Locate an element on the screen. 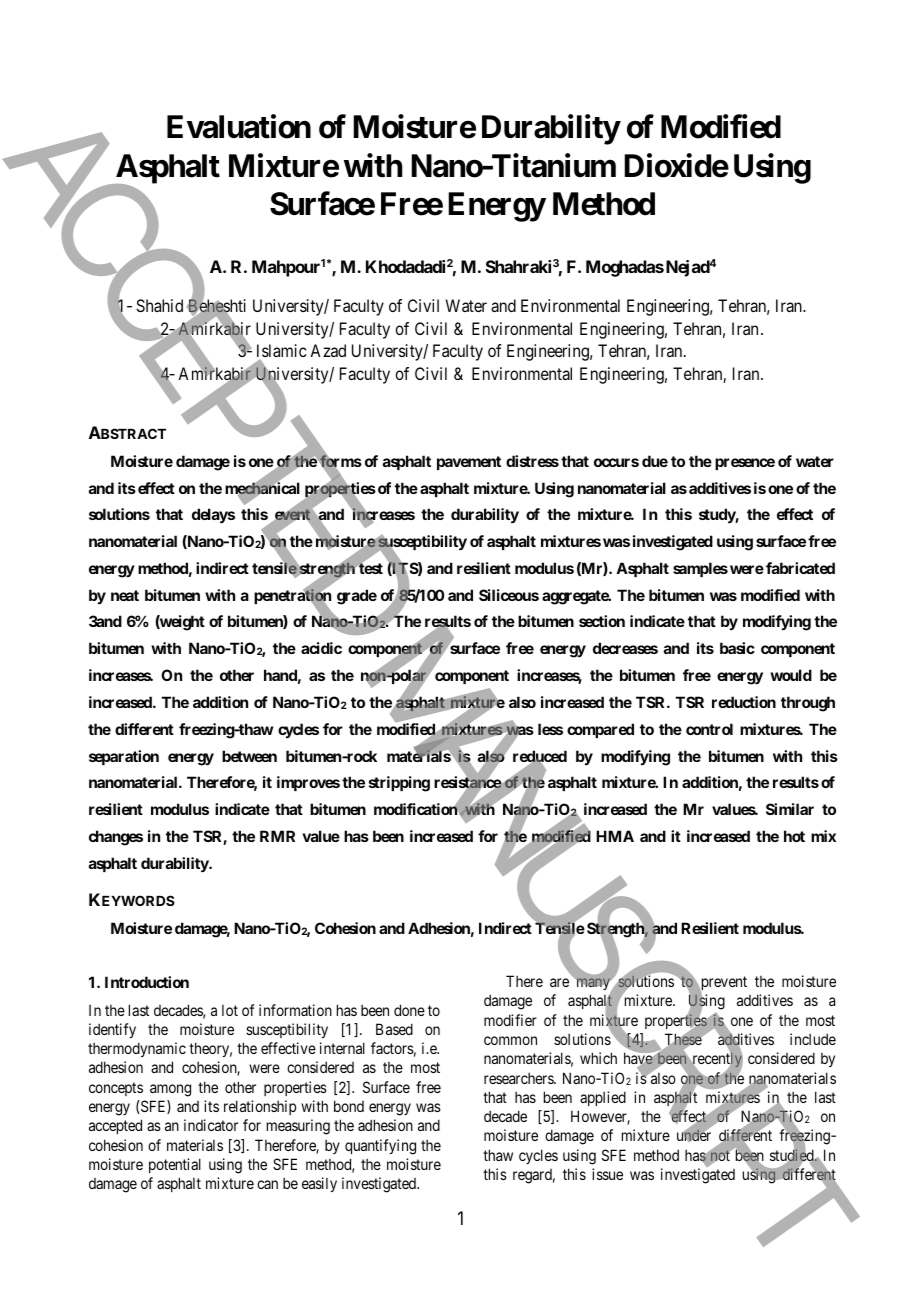  quantifying is located at coordinates (380, 1147).
